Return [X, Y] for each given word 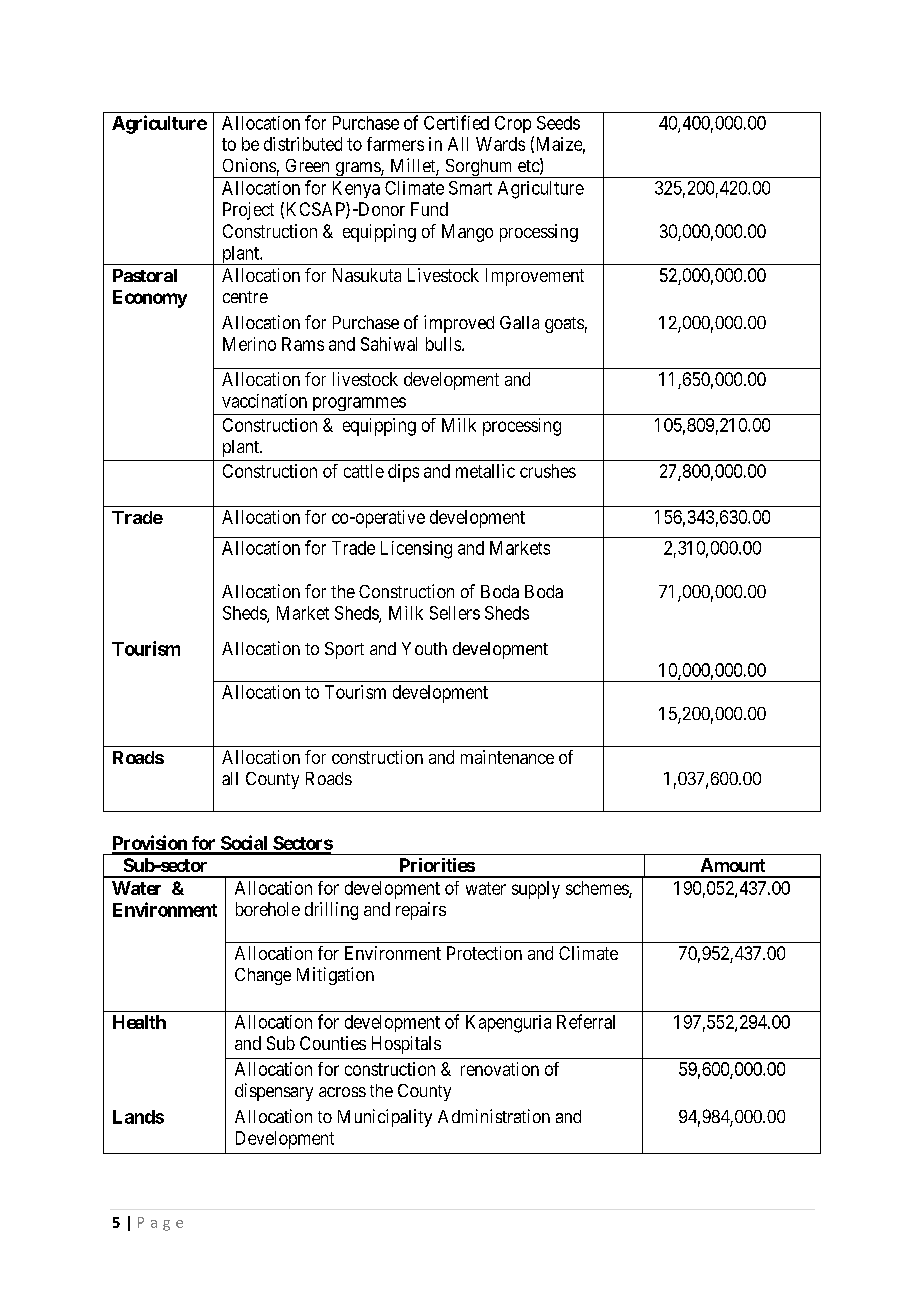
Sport [344, 650]
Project [248, 211]
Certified [456, 122]
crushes [548, 471]
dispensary [274, 1092]
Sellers [455, 613]
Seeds [558, 123]
